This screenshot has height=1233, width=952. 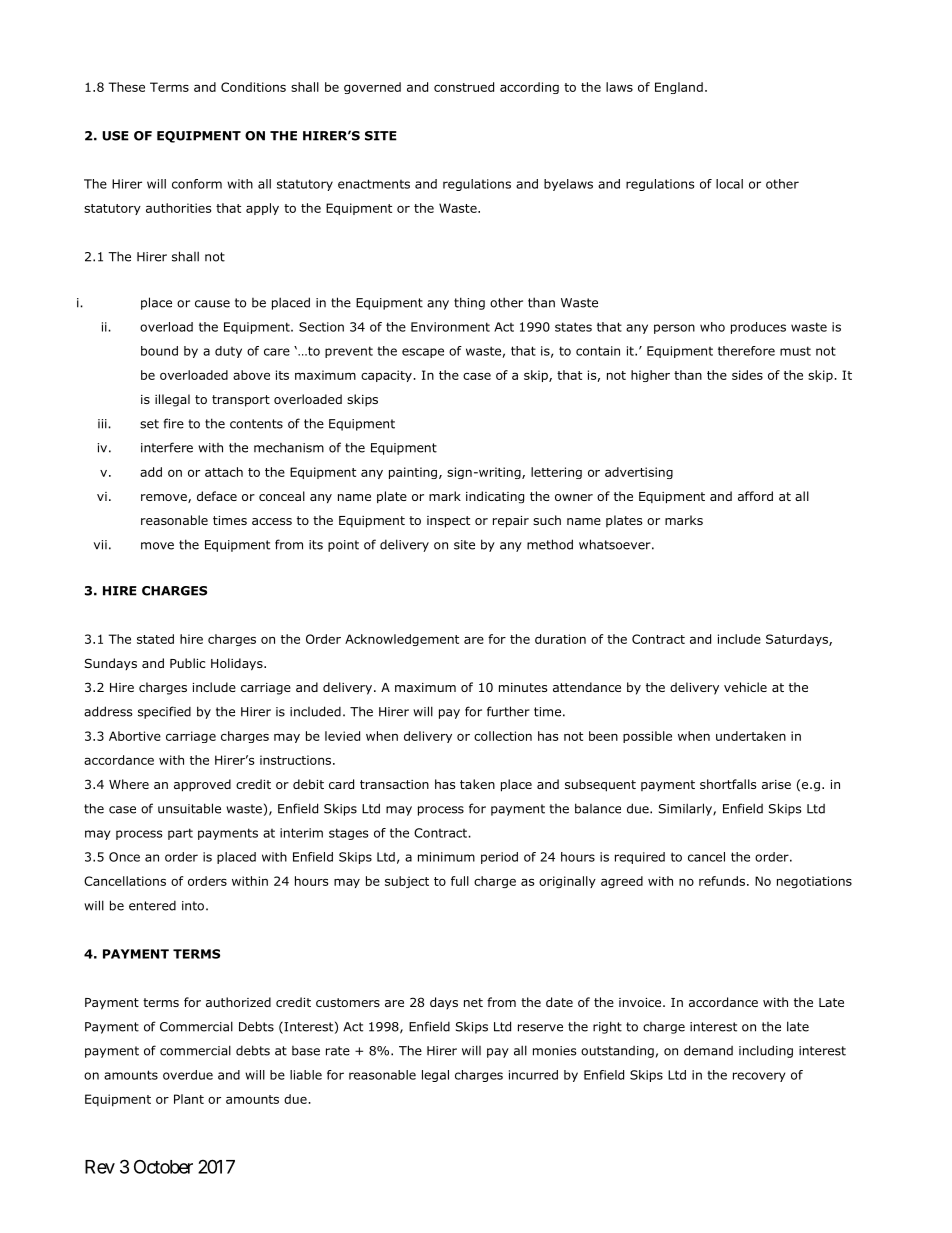 I want to click on interfere, so click(x=167, y=447).
